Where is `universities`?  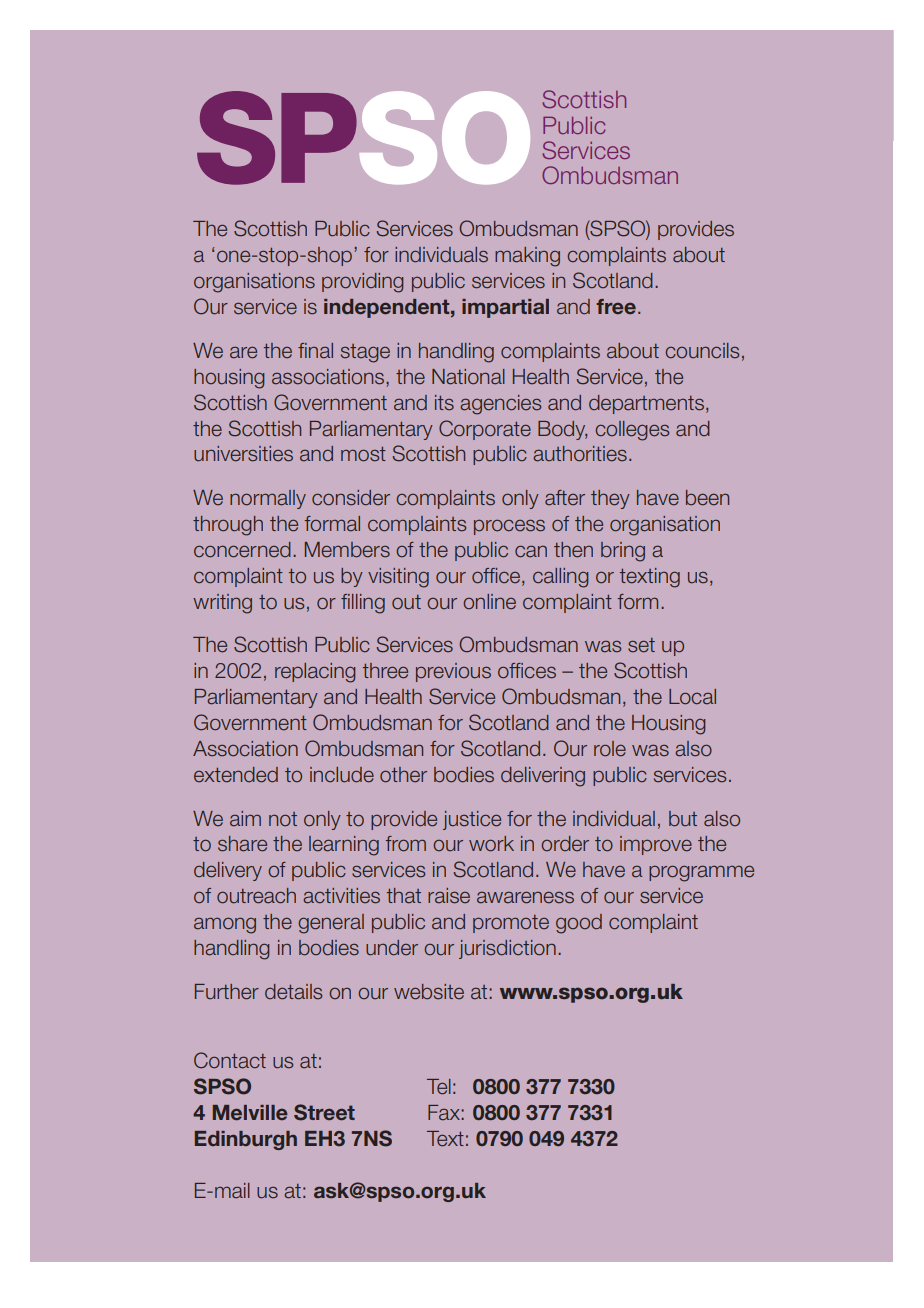 universities is located at coordinates (243, 454).
